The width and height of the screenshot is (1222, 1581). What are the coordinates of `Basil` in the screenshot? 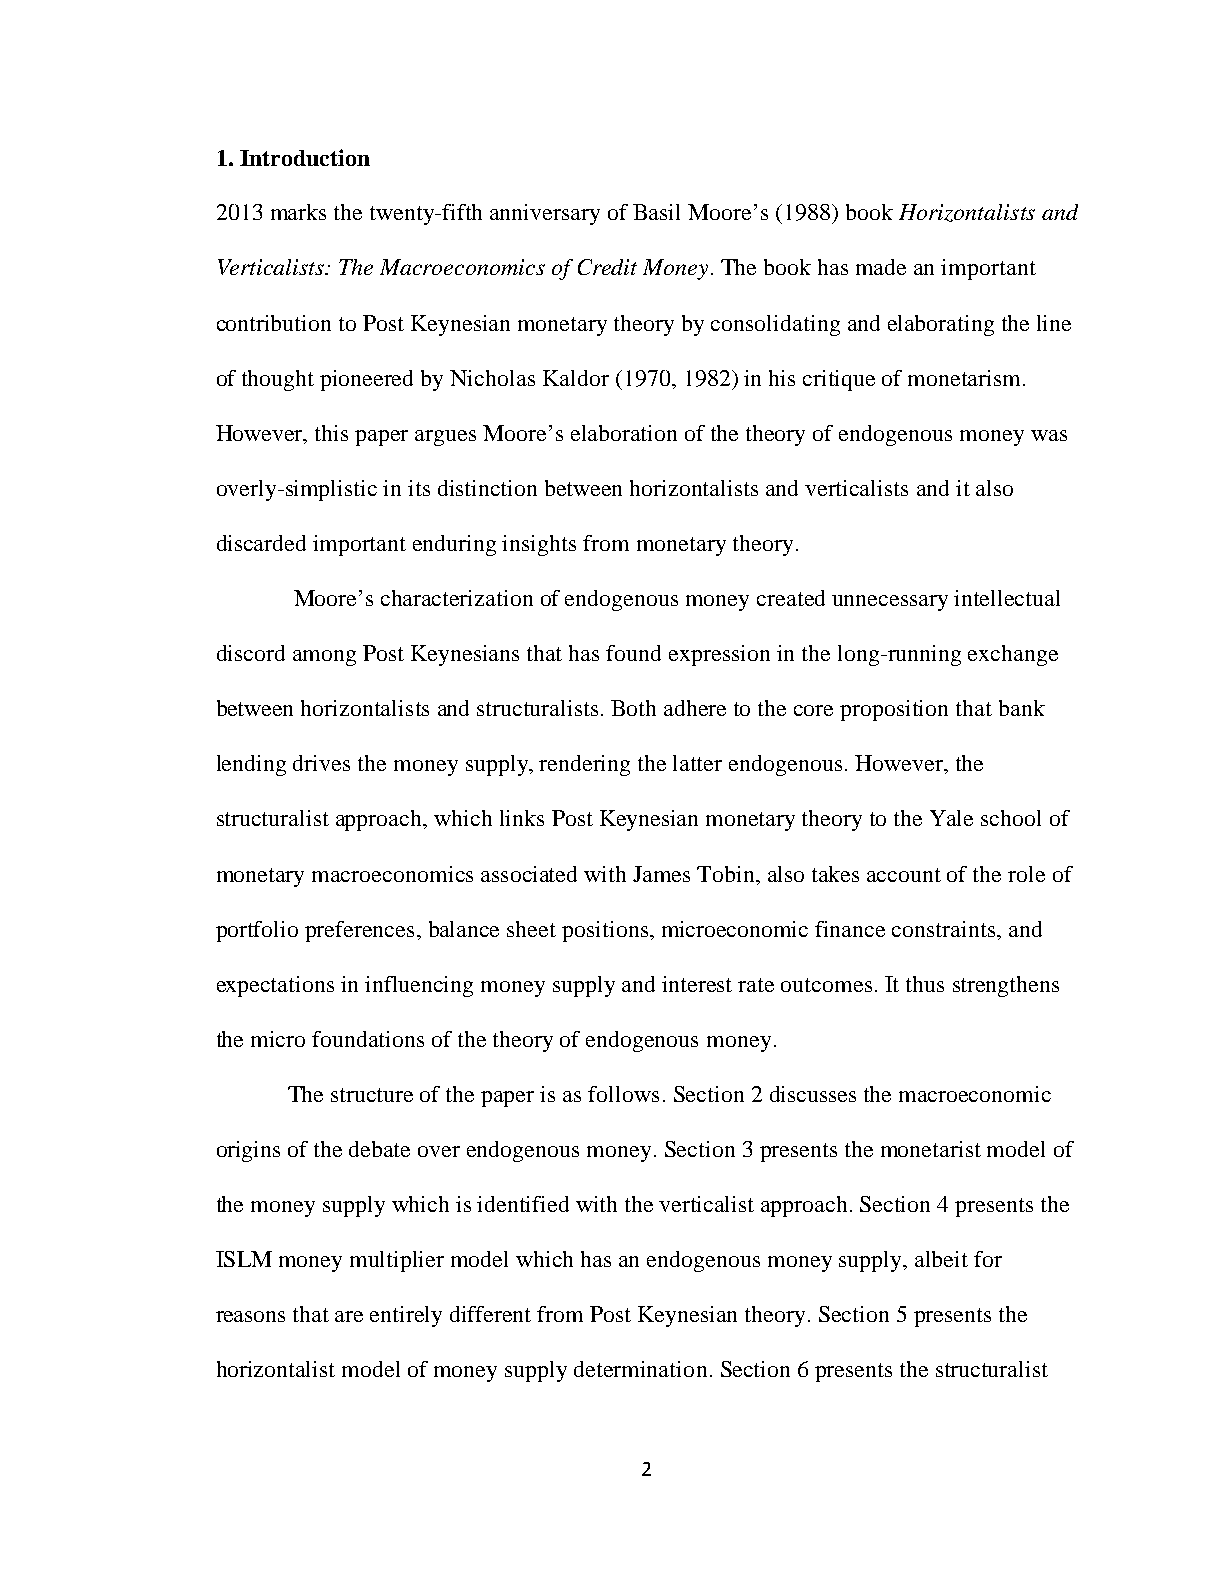 It's located at (656, 212).
